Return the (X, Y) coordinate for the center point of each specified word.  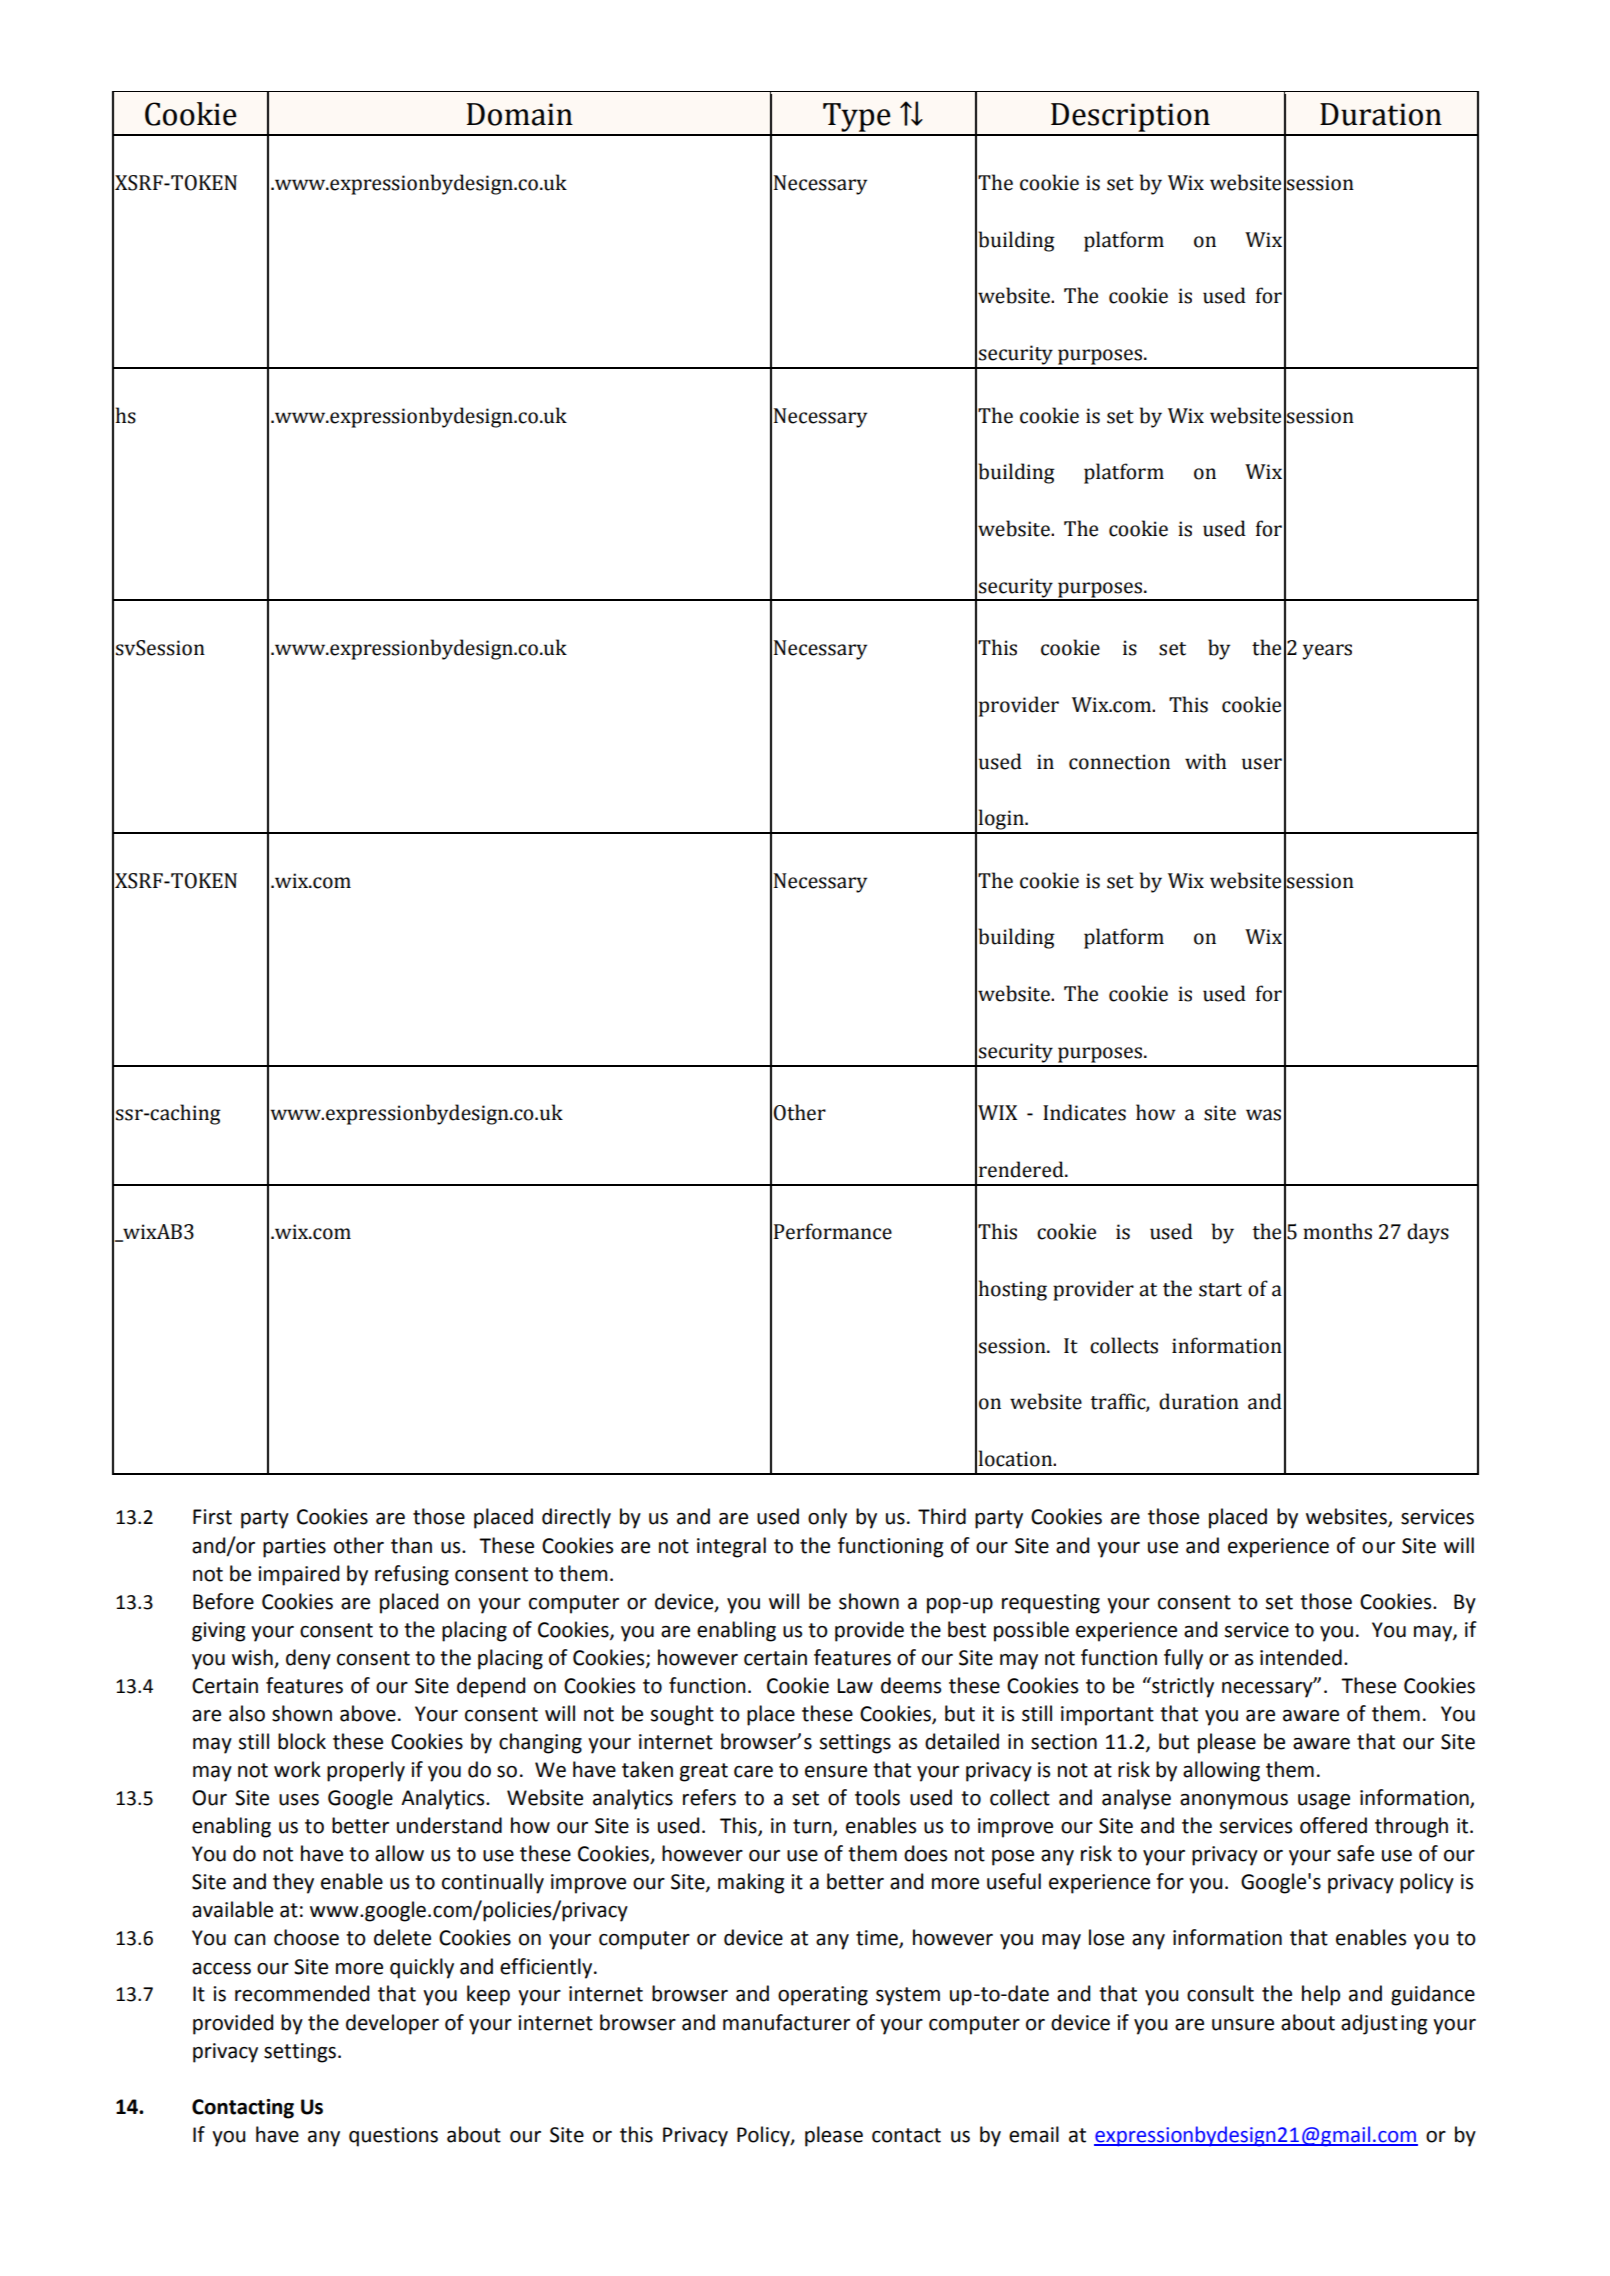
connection (1119, 762)
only (827, 1518)
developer (392, 2024)
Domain (520, 114)
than (411, 1545)
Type (857, 119)
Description (1130, 119)
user (1262, 764)
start (1220, 1290)
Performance (833, 1231)
